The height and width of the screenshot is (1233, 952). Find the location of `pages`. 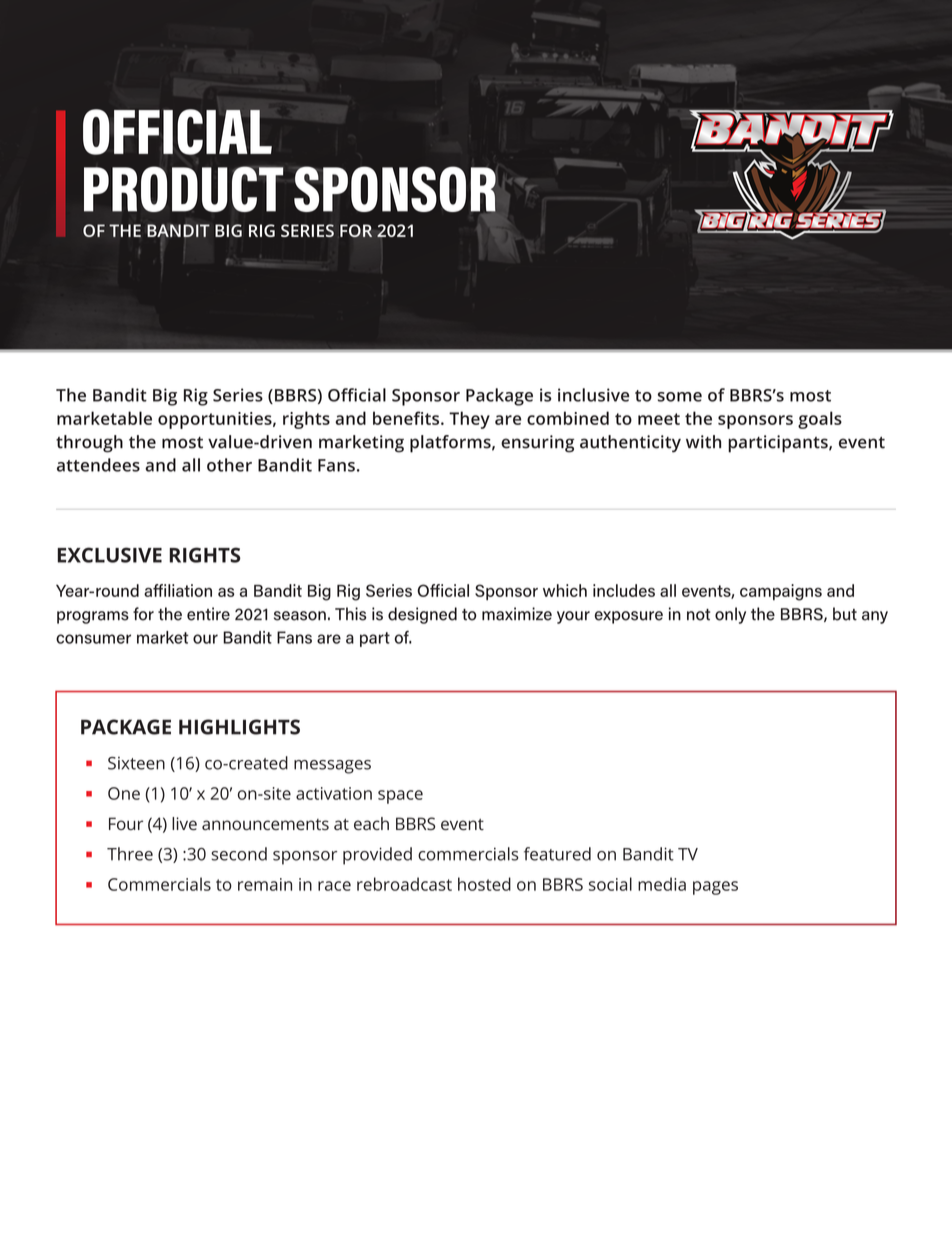

pages is located at coordinates (715, 888).
